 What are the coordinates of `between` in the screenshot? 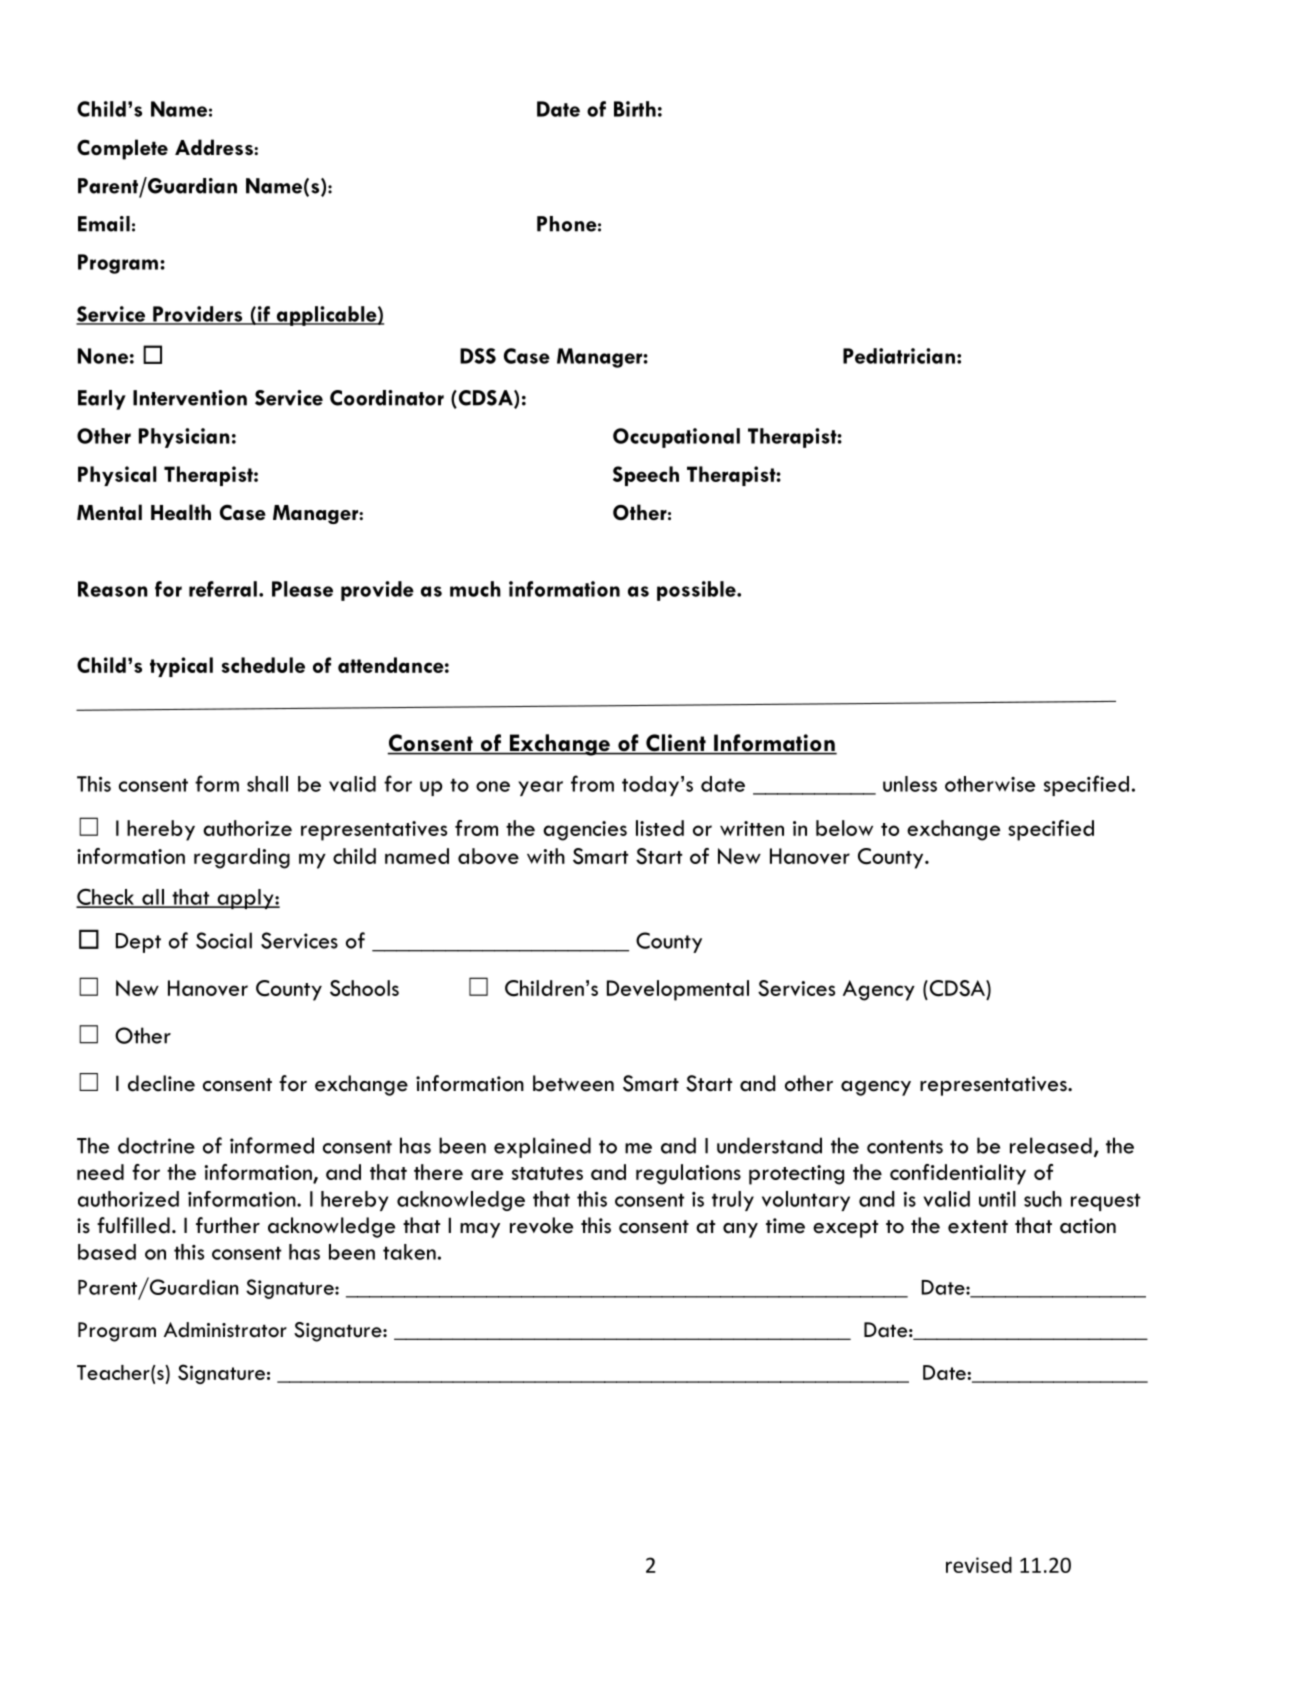 It's located at (573, 1083).
